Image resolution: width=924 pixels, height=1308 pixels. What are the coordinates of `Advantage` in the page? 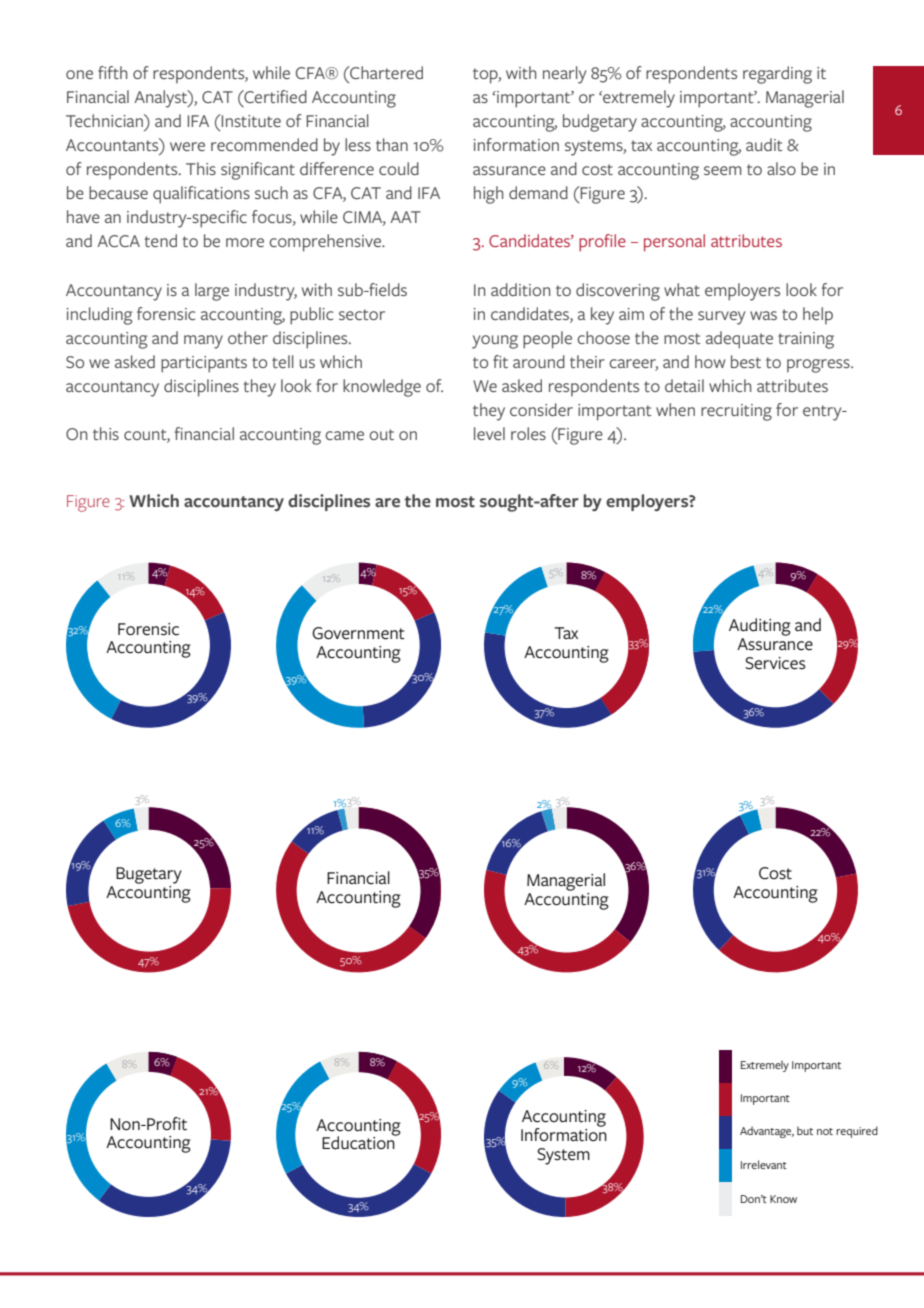 It's located at (767, 1132).
